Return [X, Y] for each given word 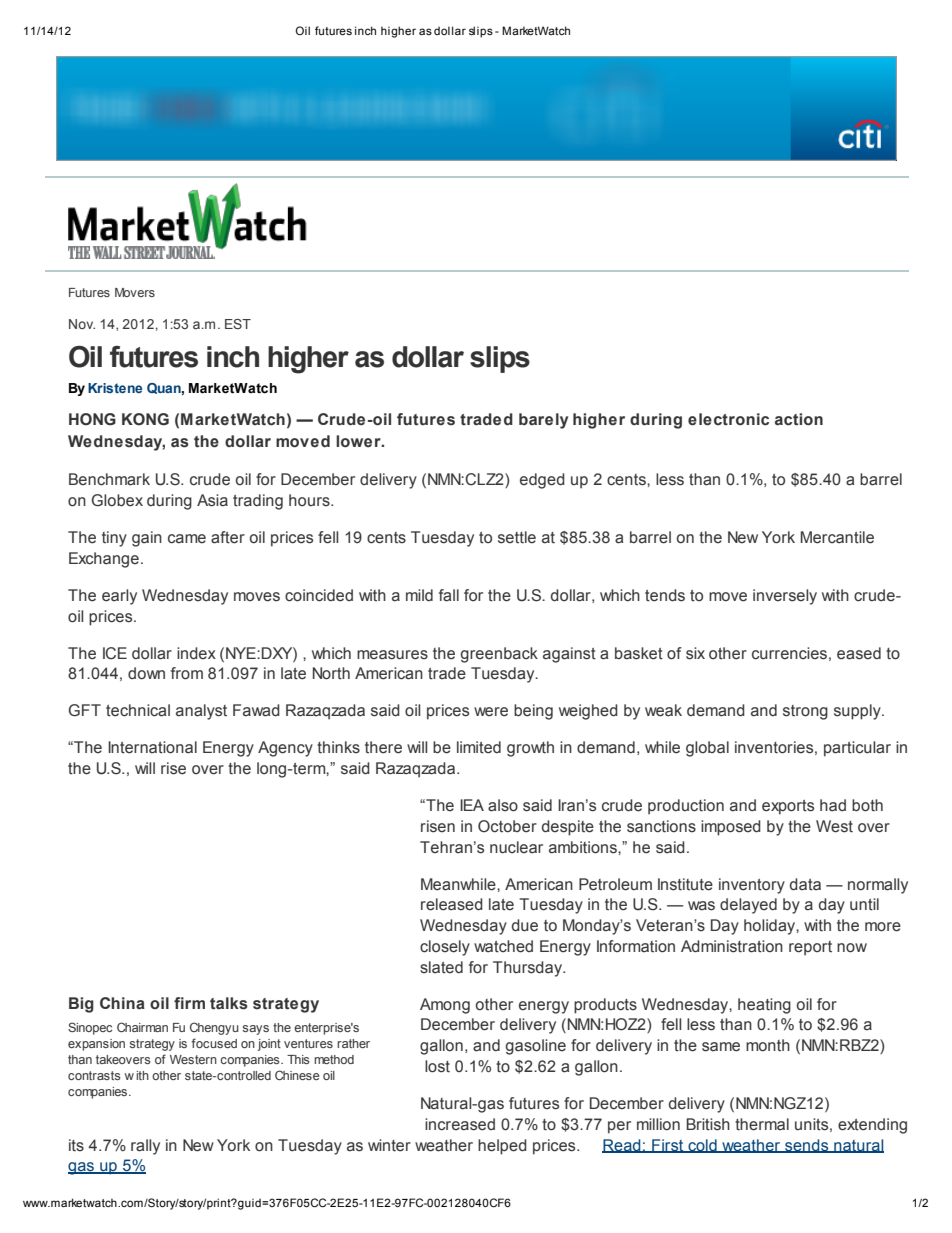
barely [543, 421]
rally [145, 1147]
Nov [82, 324]
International [152, 747]
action [799, 419]
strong [805, 712]
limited [479, 747]
